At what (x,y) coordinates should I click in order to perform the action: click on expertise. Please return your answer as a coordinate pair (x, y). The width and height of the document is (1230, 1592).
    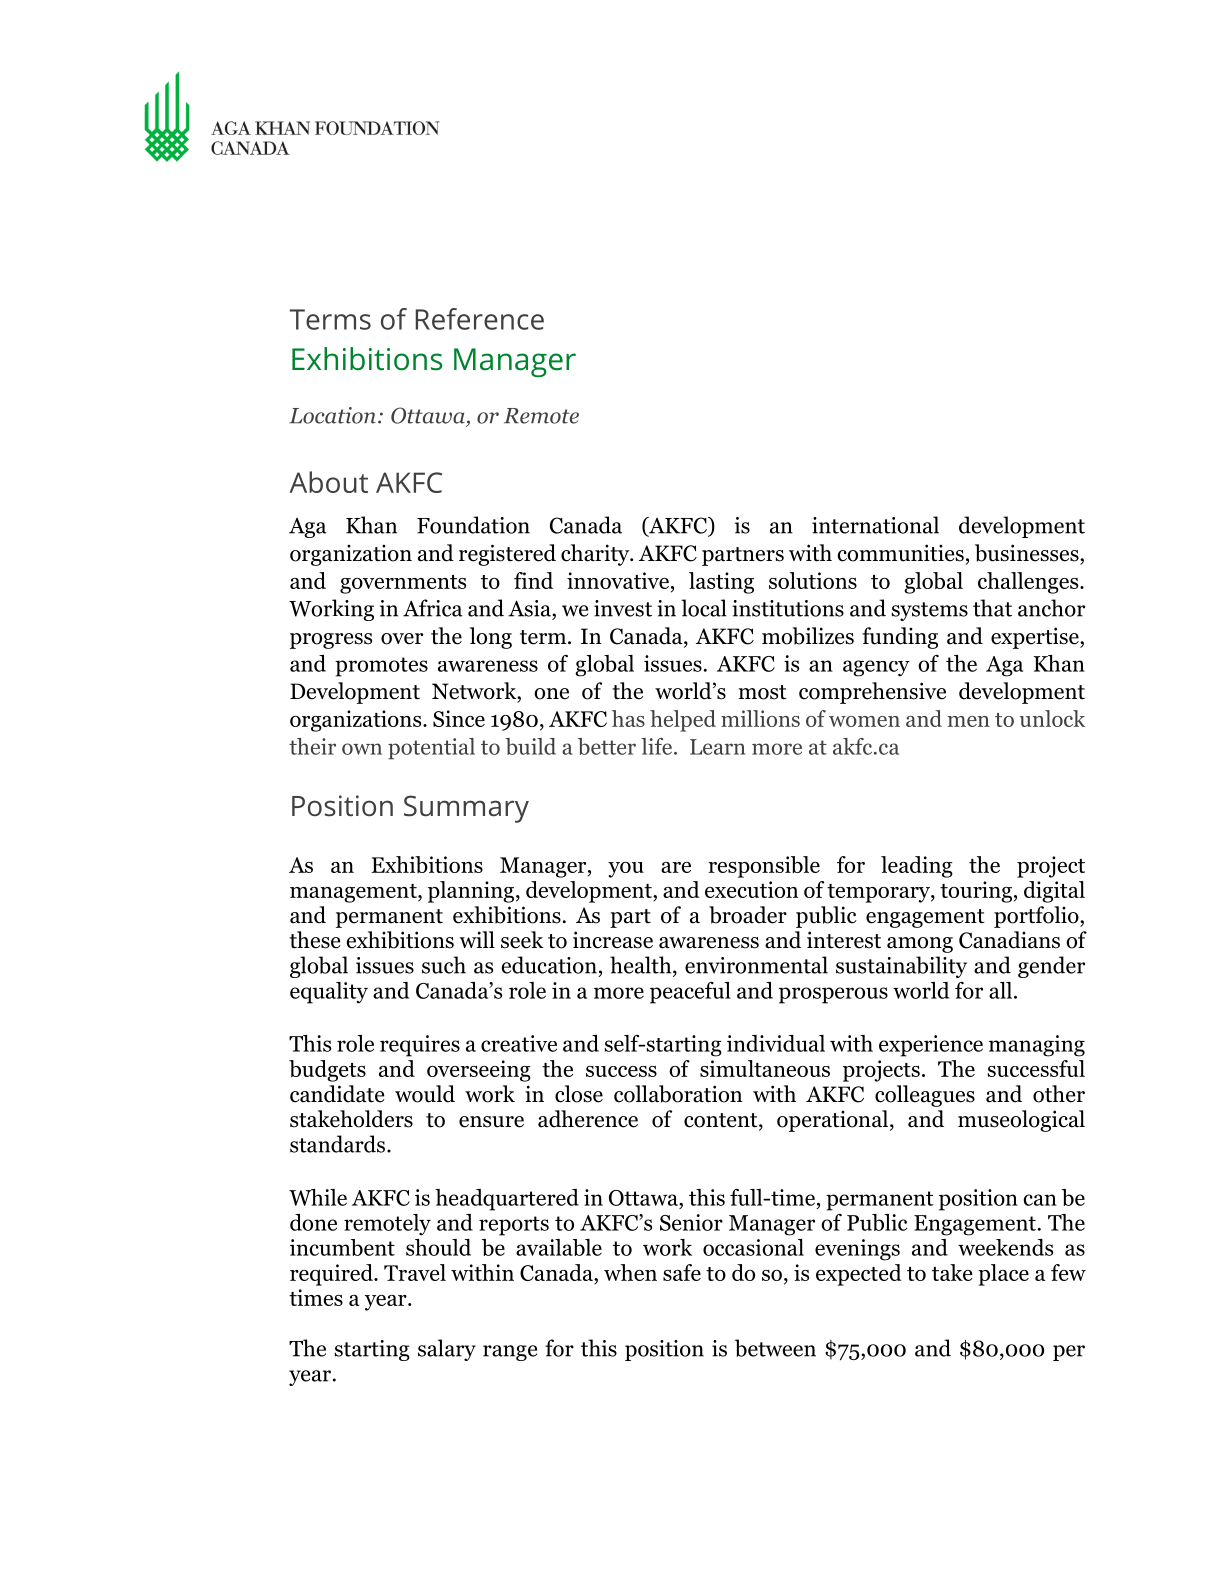
    Looking at the image, I should click on (1036, 638).
